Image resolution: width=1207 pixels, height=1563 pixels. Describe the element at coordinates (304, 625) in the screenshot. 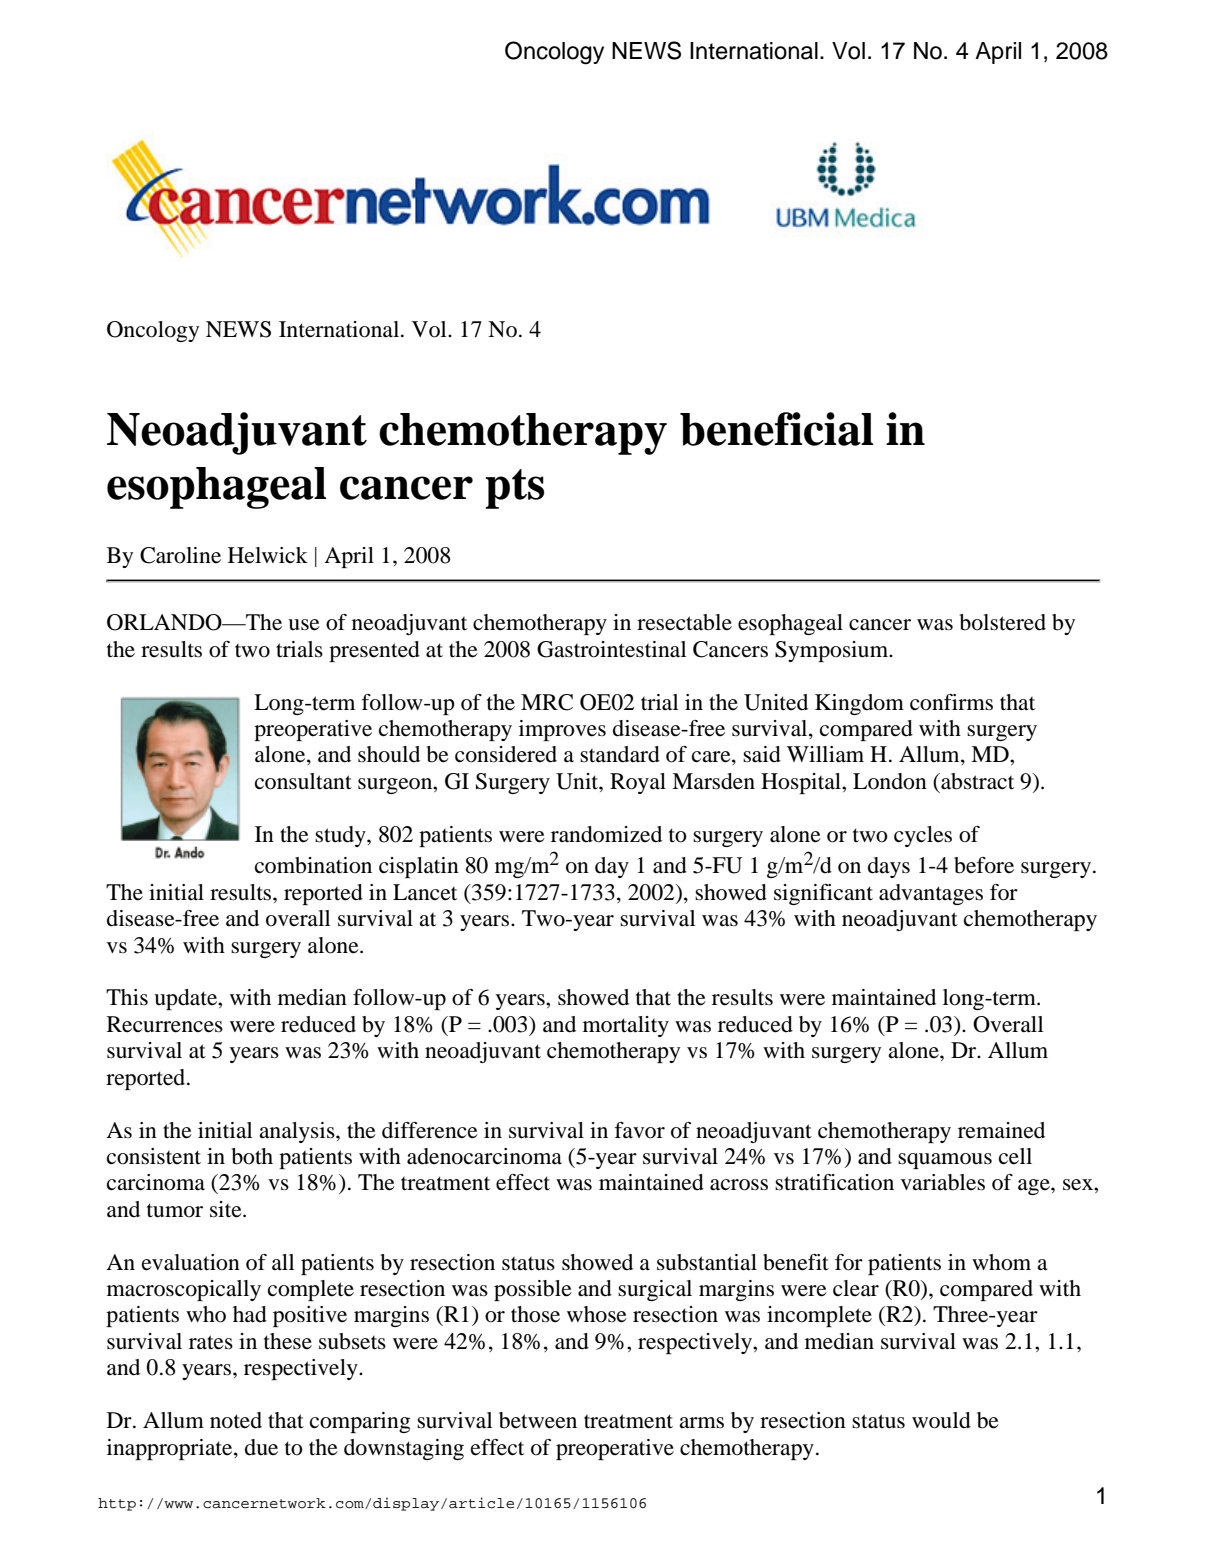

I see `use` at that location.
